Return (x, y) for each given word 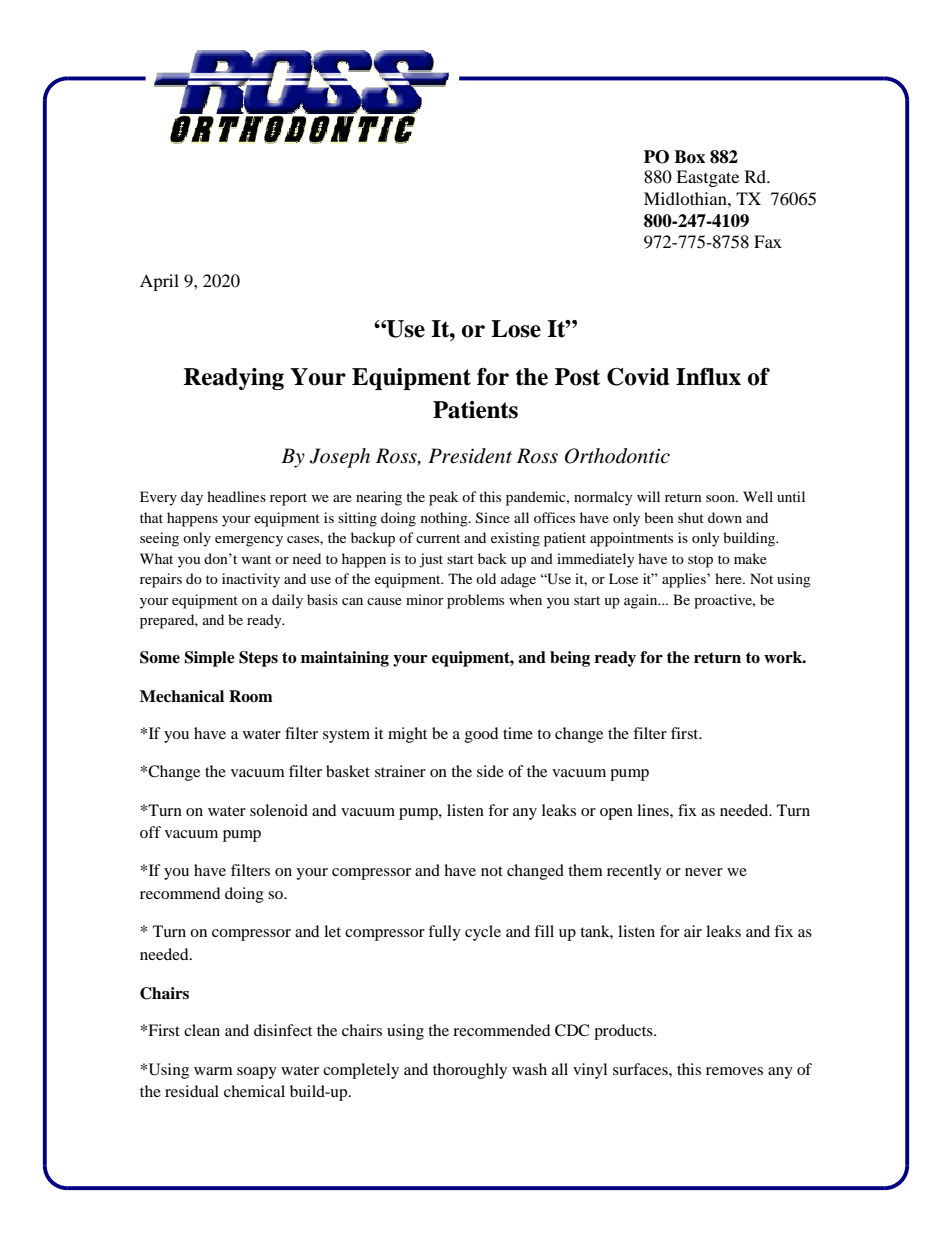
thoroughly (470, 1071)
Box (689, 157)
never (704, 872)
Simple (209, 659)
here (729, 578)
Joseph (339, 458)
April (159, 282)
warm (213, 1071)
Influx (708, 377)
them (585, 870)
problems (475, 601)
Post (577, 377)
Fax (768, 241)
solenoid (279, 810)
